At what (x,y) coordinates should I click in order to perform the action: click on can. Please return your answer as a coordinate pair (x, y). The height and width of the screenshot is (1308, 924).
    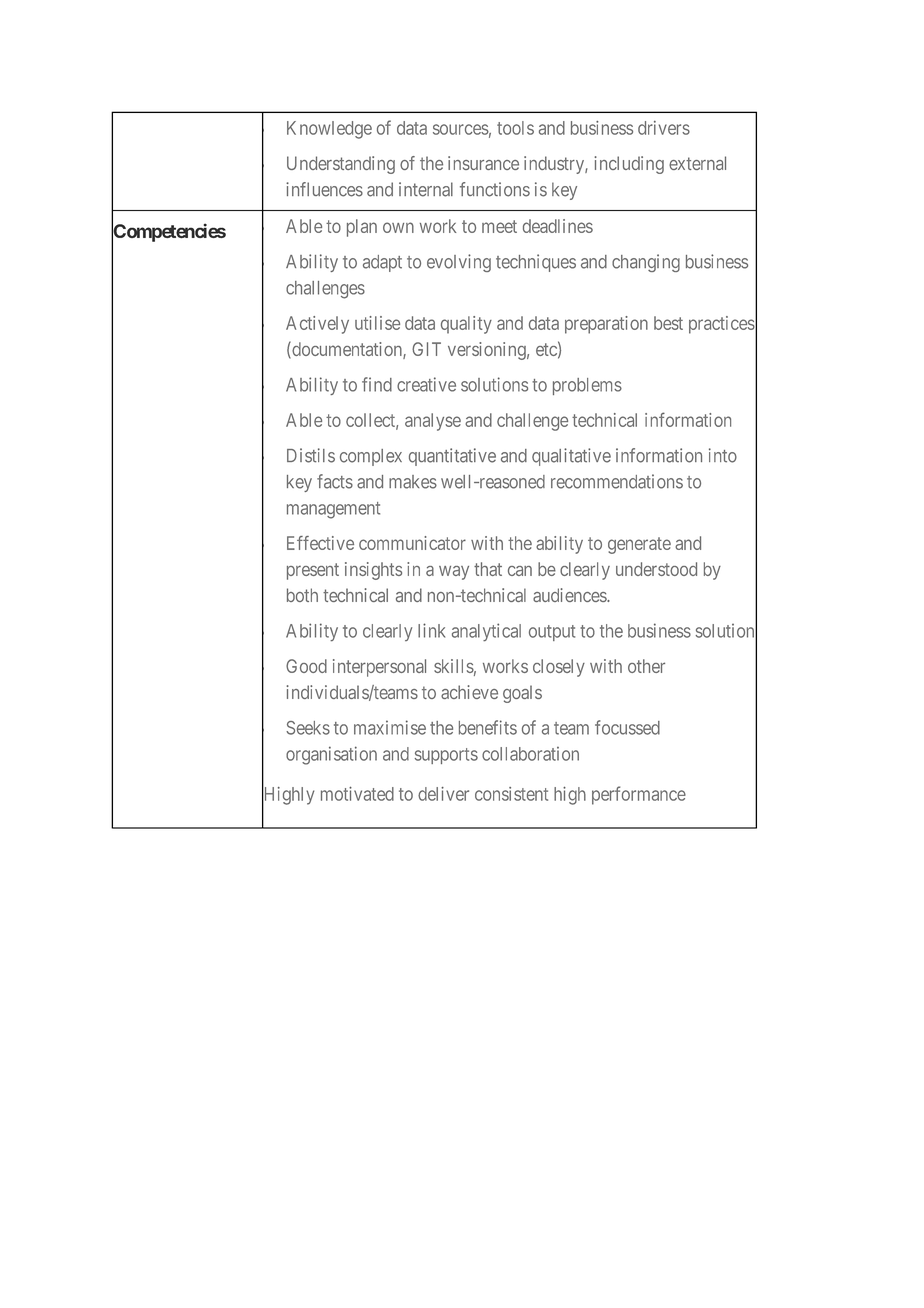
    Looking at the image, I should click on (520, 571).
